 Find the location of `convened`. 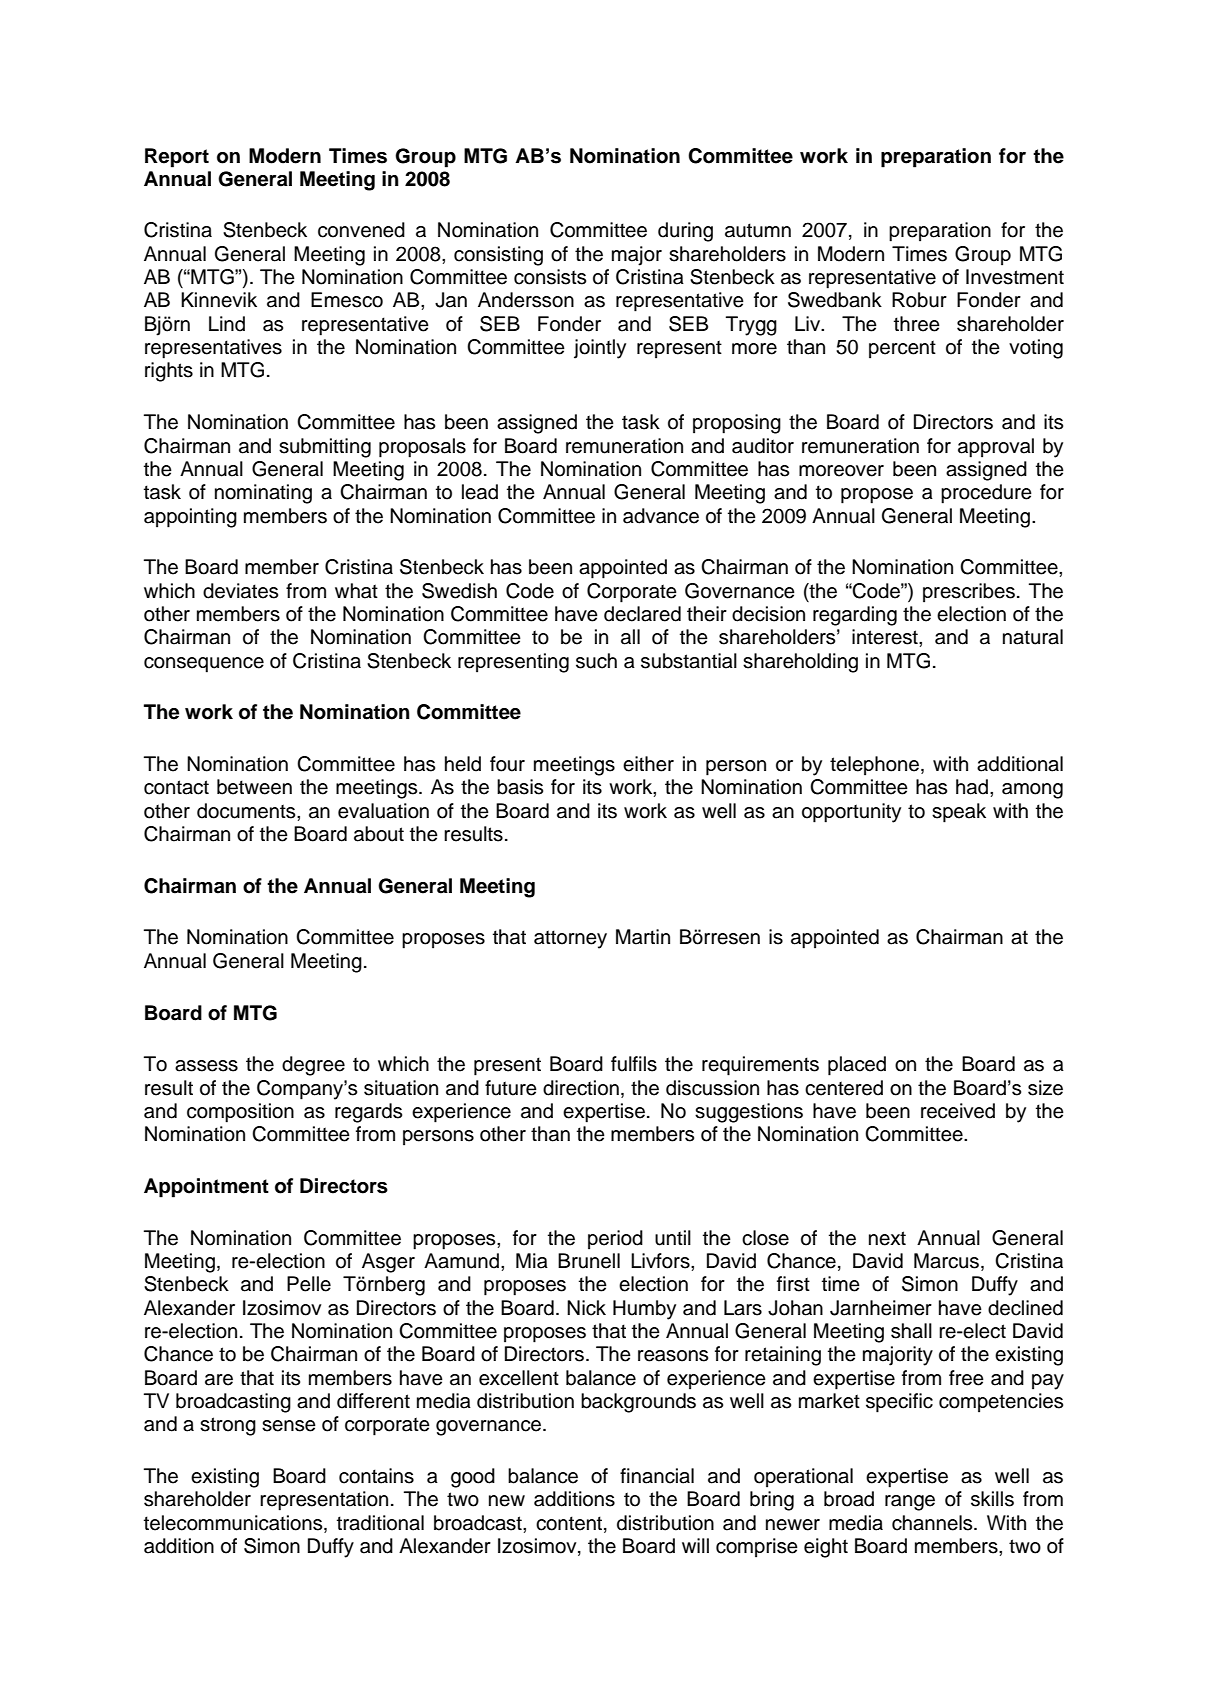

convened is located at coordinates (361, 230).
